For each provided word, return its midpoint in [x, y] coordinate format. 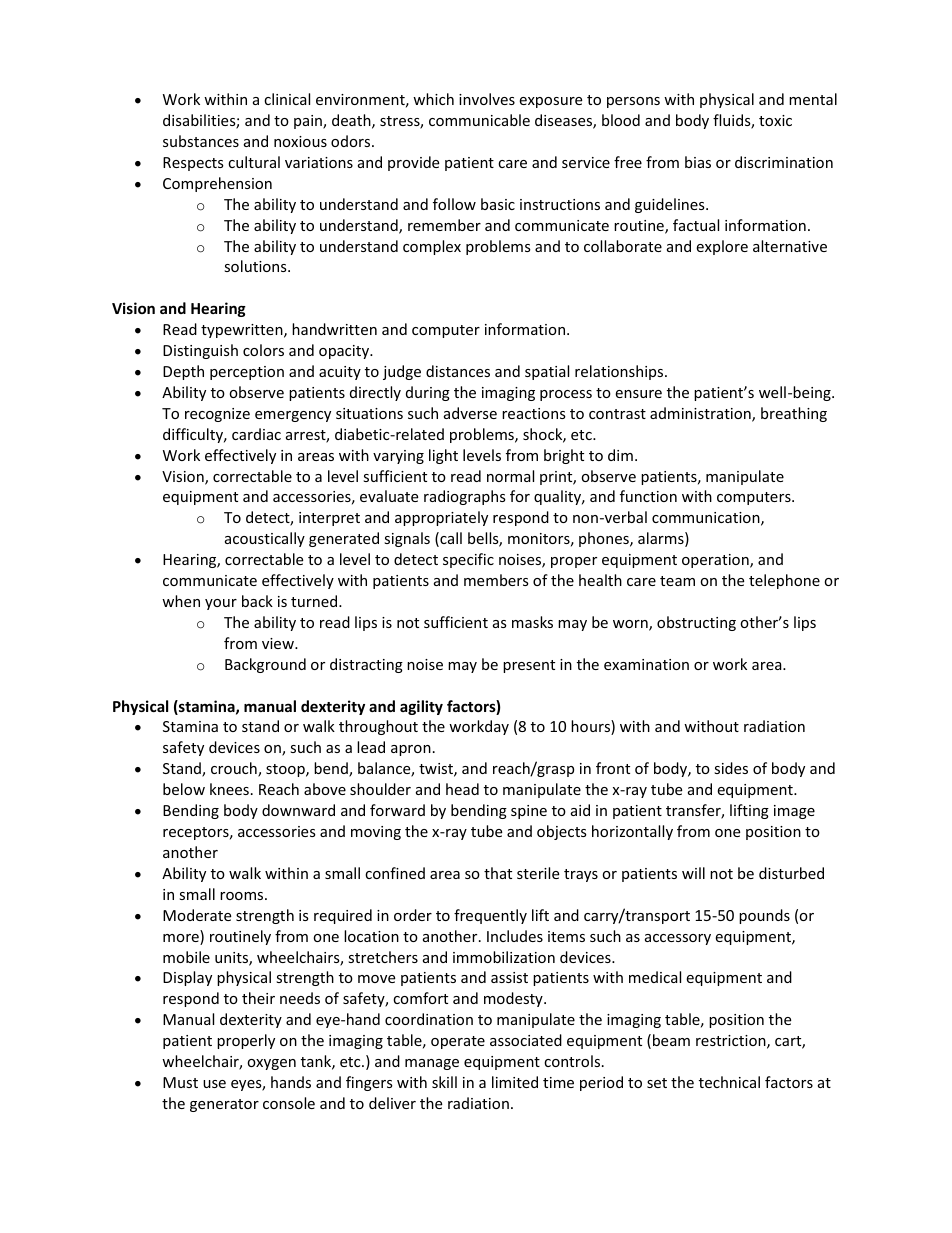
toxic [775, 120]
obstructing [696, 623]
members [496, 580]
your [221, 604]
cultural [254, 162]
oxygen [271, 1064]
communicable [479, 120]
